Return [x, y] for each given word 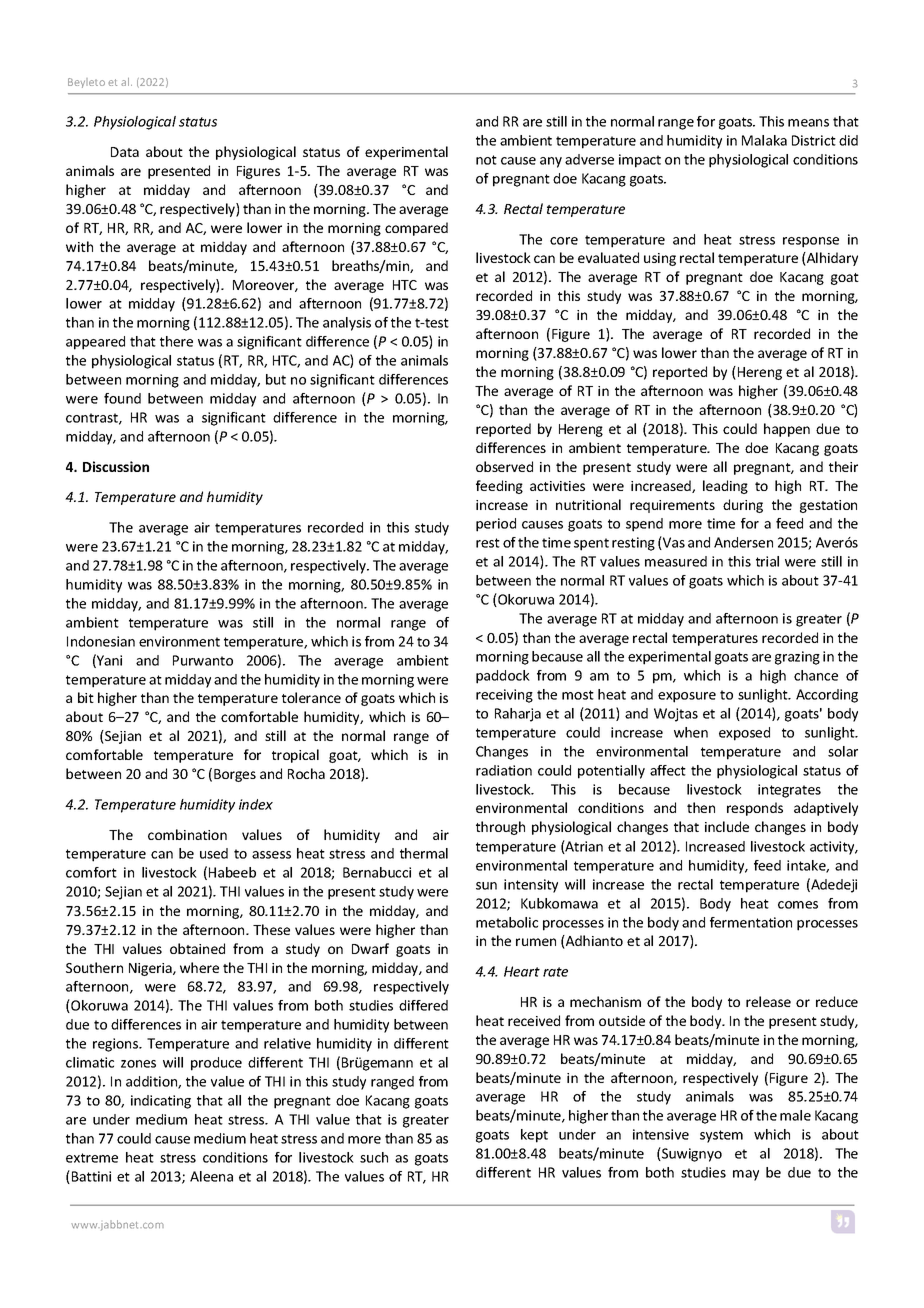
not [486, 160]
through [500, 828]
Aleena [211, 1176]
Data [125, 152]
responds [755, 809]
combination [187, 834]
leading [725, 487]
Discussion [116, 466]
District [814, 140]
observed [504, 466]
